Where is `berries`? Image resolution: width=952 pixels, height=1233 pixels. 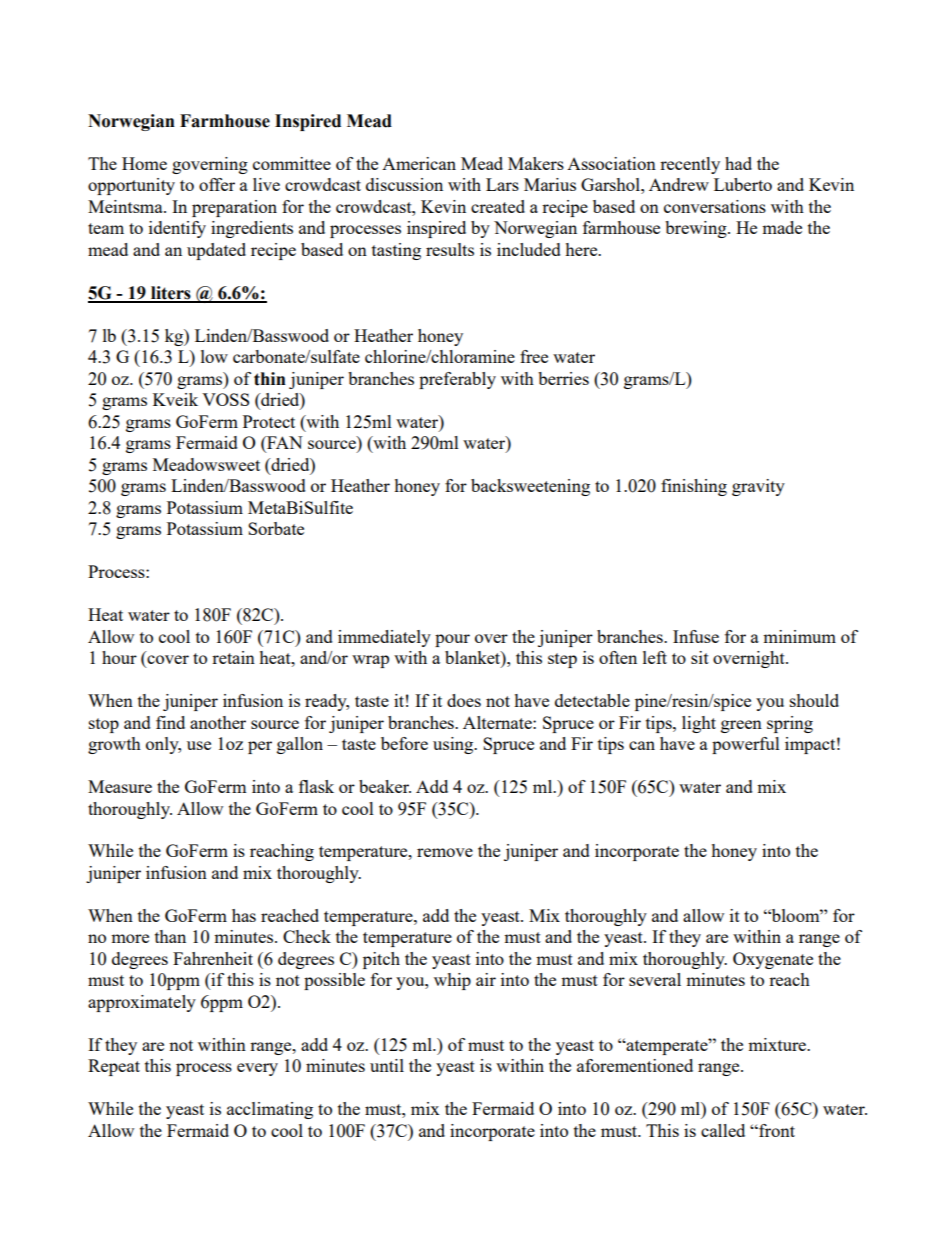 berries is located at coordinates (563, 378).
